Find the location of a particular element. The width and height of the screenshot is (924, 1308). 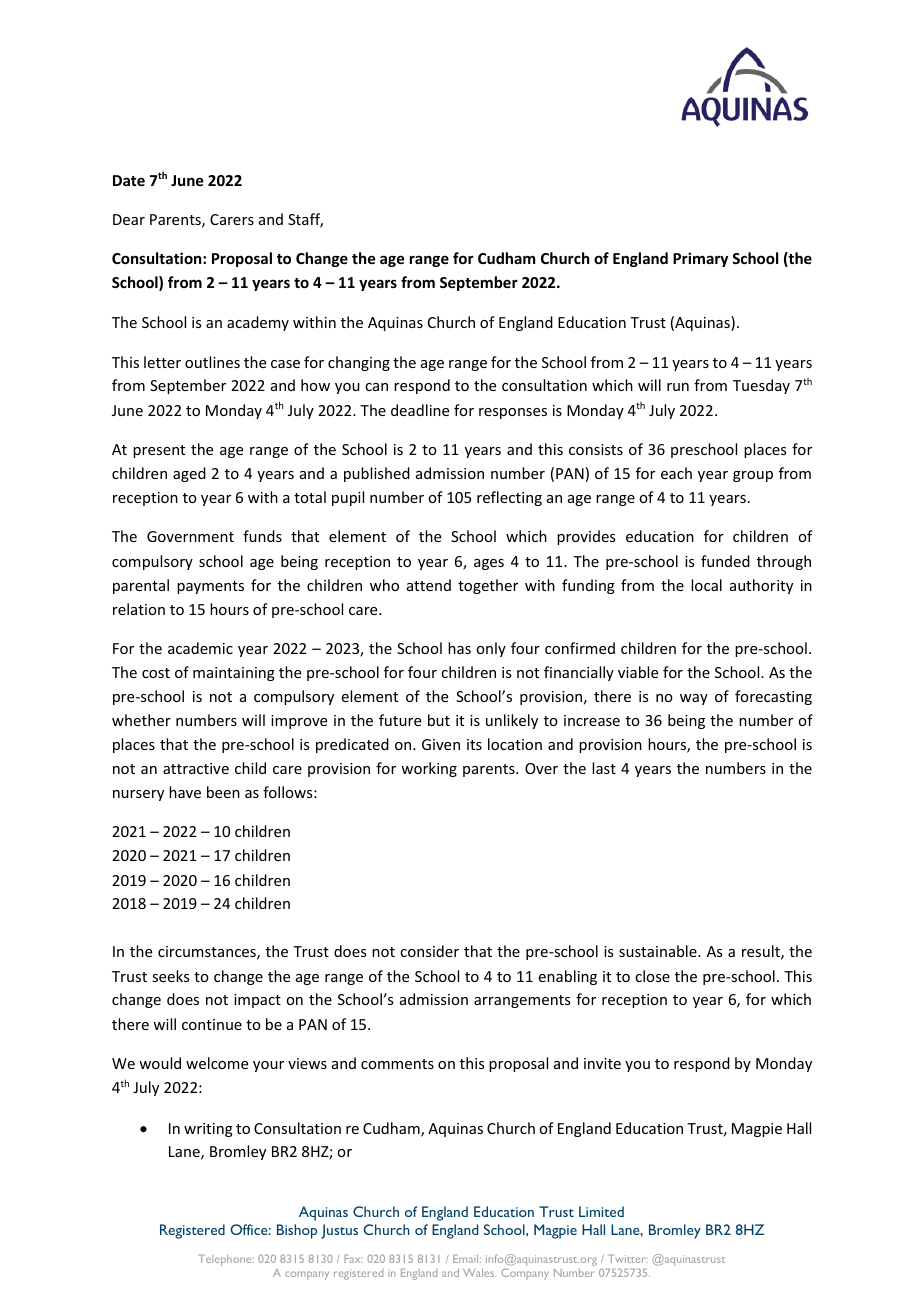

Dear is located at coordinates (129, 219).
